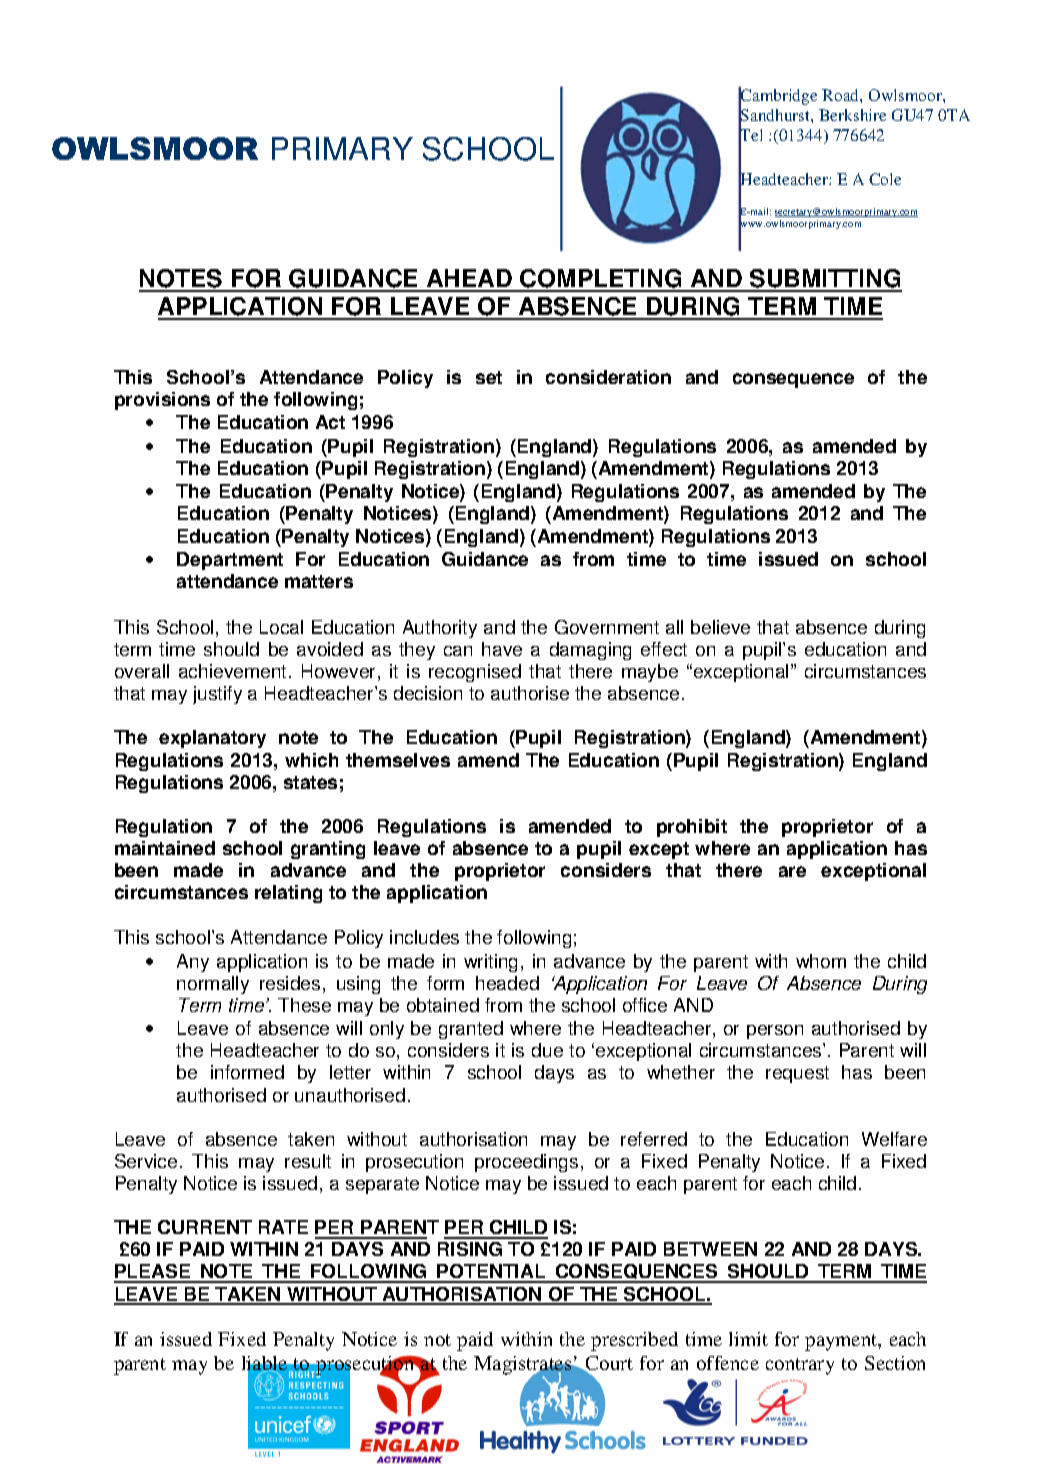 This screenshot has width=1041, height=1474. Describe the element at coordinates (775, 1032) in the screenshot. I see `person` at that location.
